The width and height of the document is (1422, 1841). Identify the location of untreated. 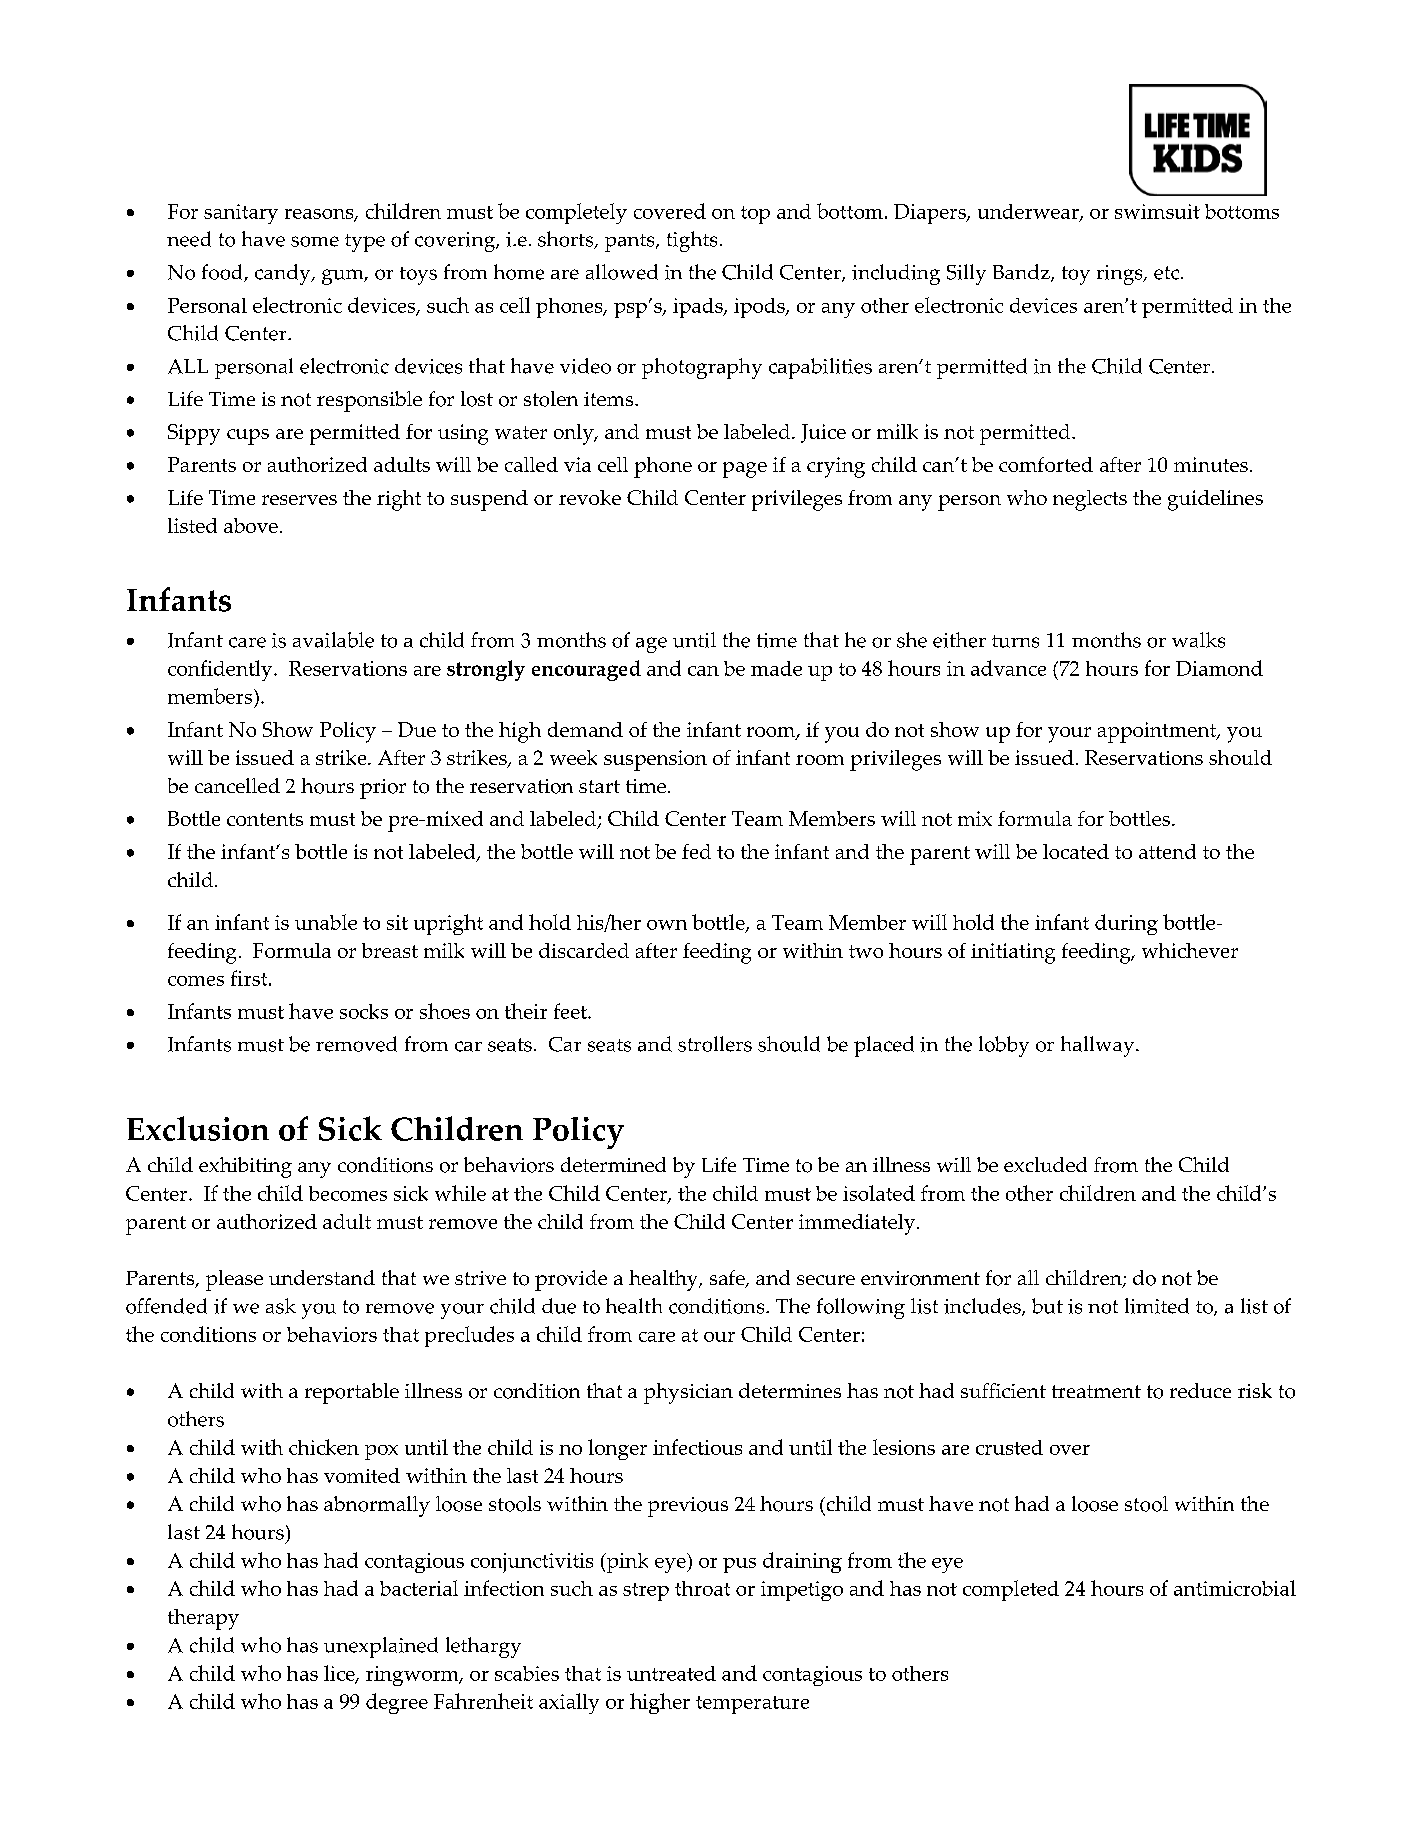
(671, 1673).
